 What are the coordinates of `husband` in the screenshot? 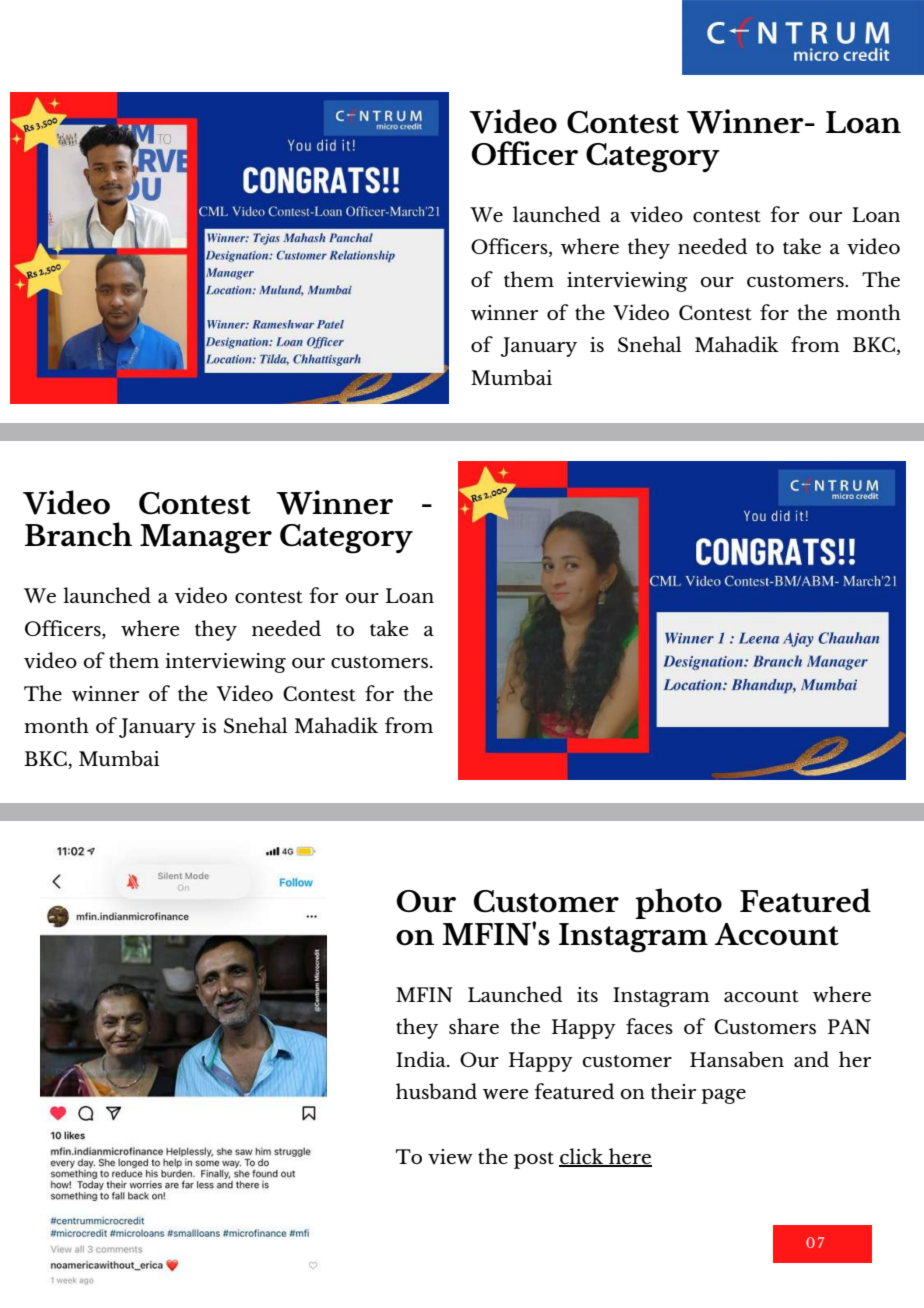 It's located at (436, 1091).
